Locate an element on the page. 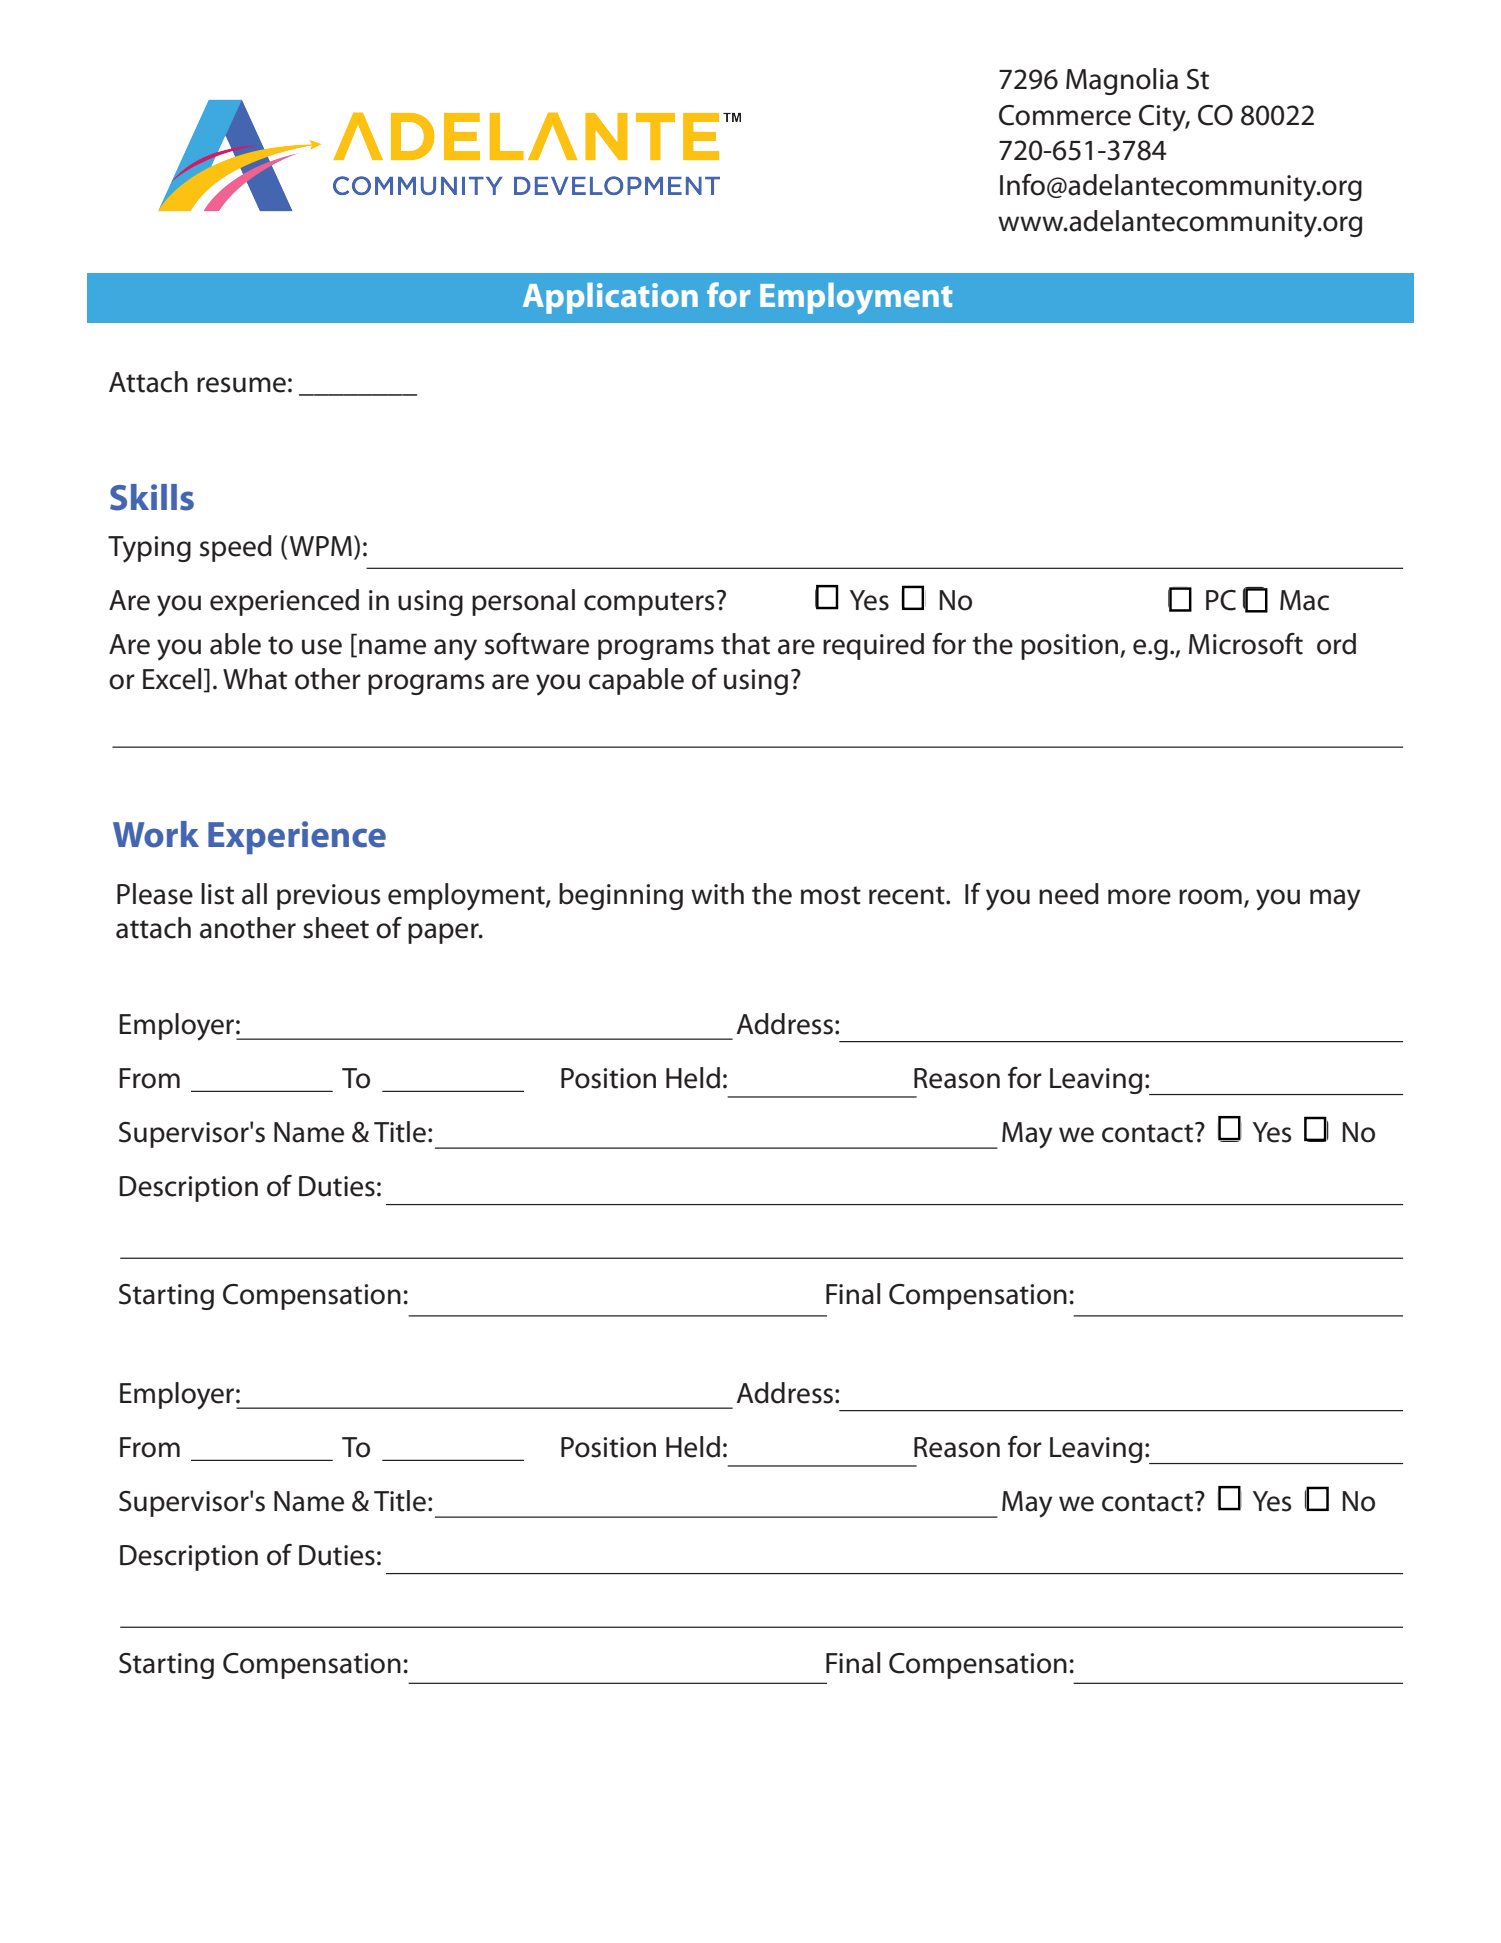 The image size is (1501, 1943). WPM is located at coordinates (321, 546).
